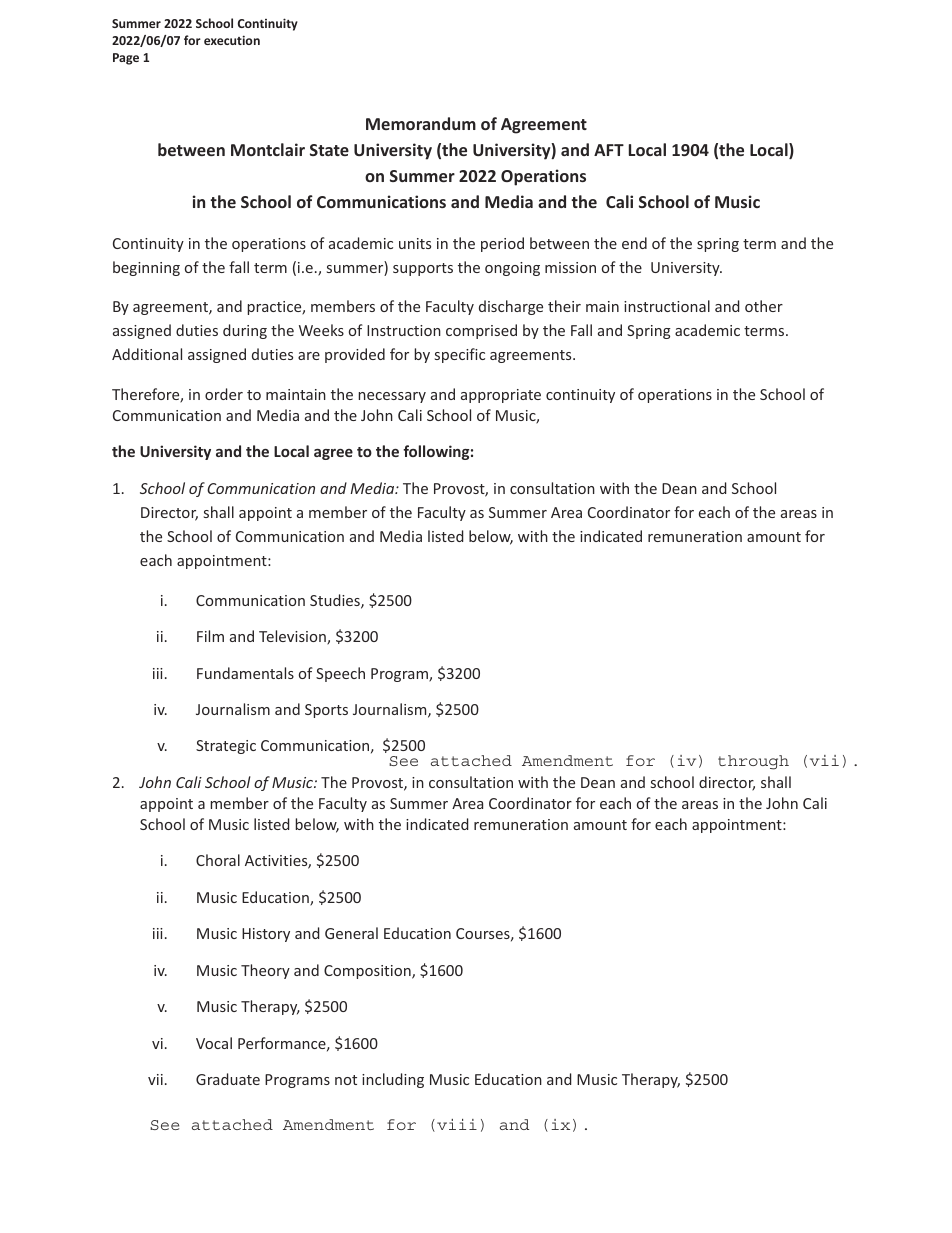 The width and height of the page is (952, 1233). Describe the element at coordinates (764, 306) in the page. I see `other` at that location.
